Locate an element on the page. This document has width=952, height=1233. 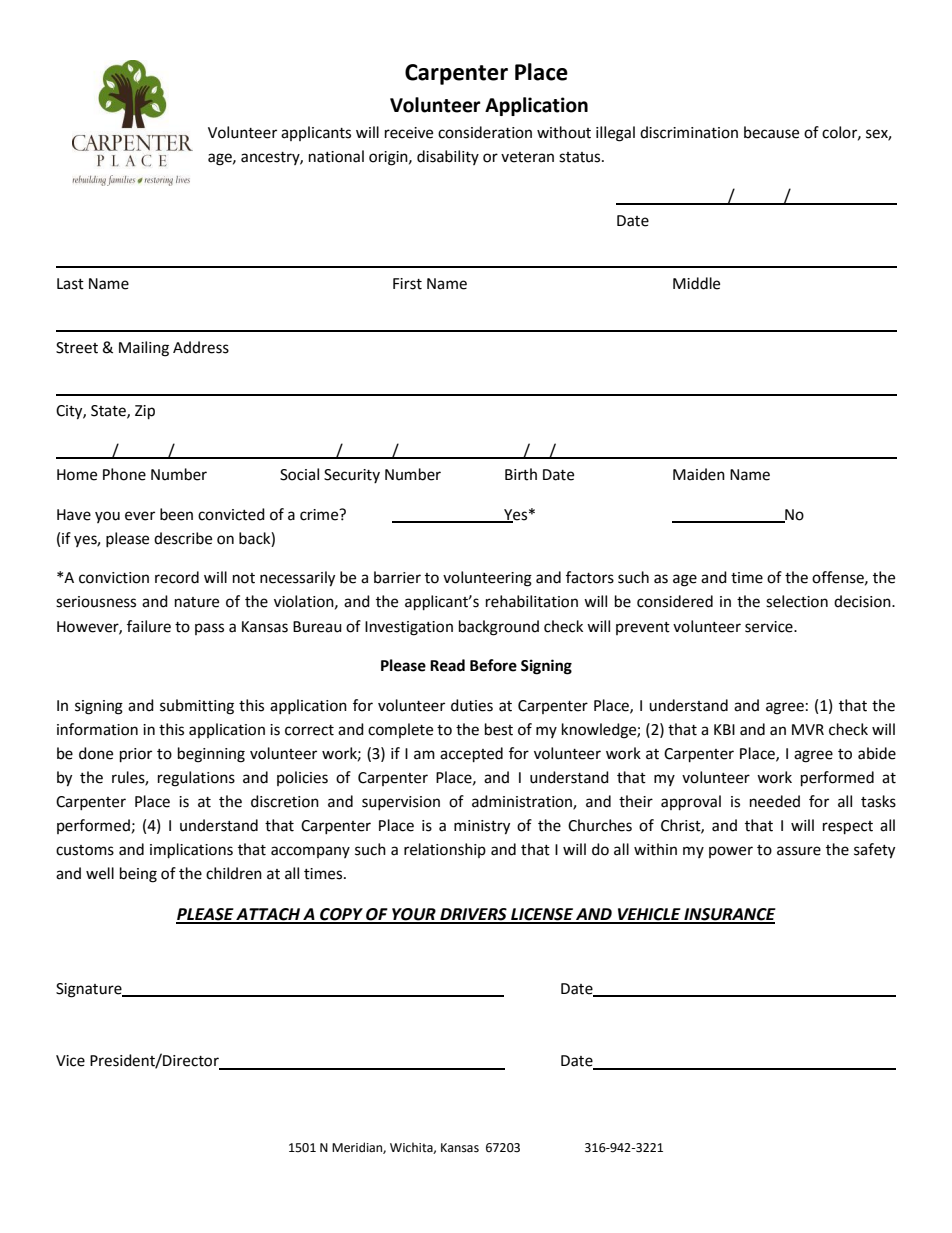
INSURANCE is located at coordinates (729, 915).
